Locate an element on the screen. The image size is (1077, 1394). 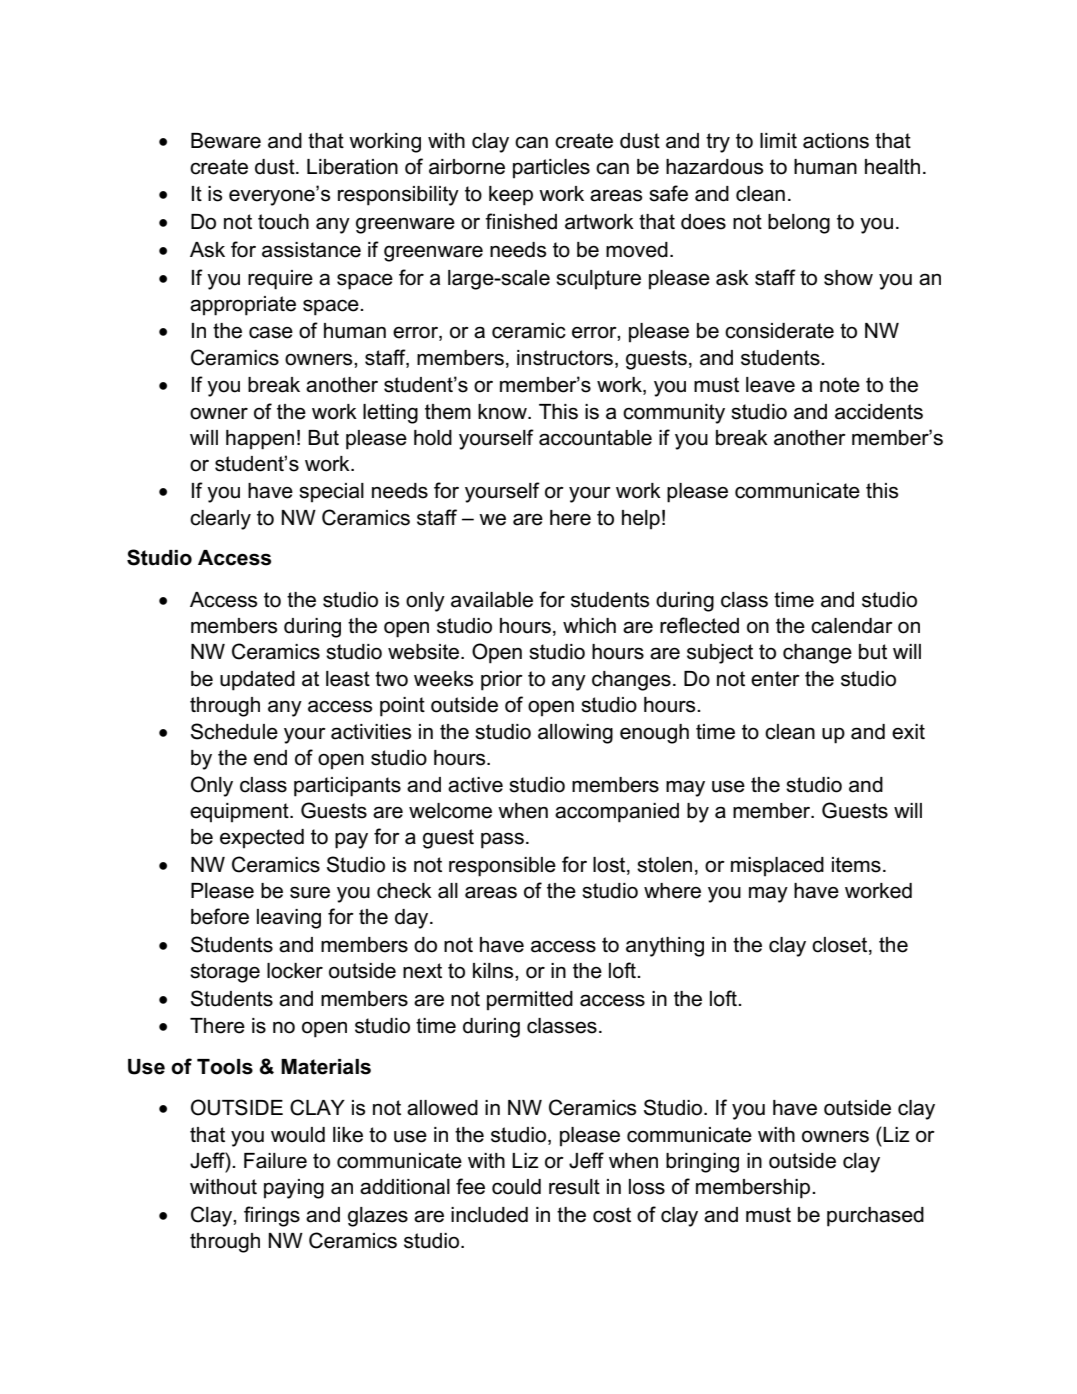
paying is located at coordinates (294, 1189).
